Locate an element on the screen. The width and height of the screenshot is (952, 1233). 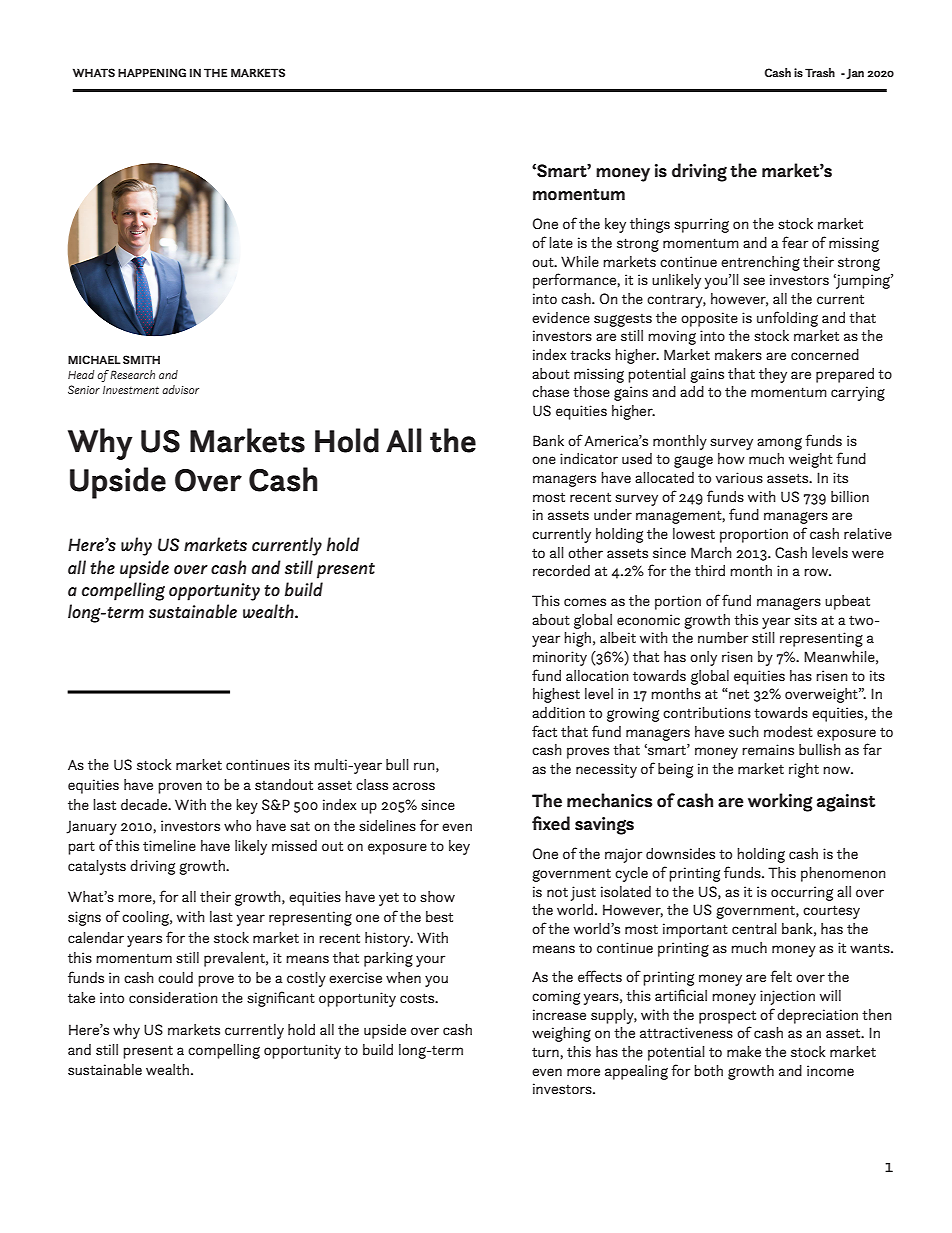
HAPPENING is located at coordinates (152, 72).
